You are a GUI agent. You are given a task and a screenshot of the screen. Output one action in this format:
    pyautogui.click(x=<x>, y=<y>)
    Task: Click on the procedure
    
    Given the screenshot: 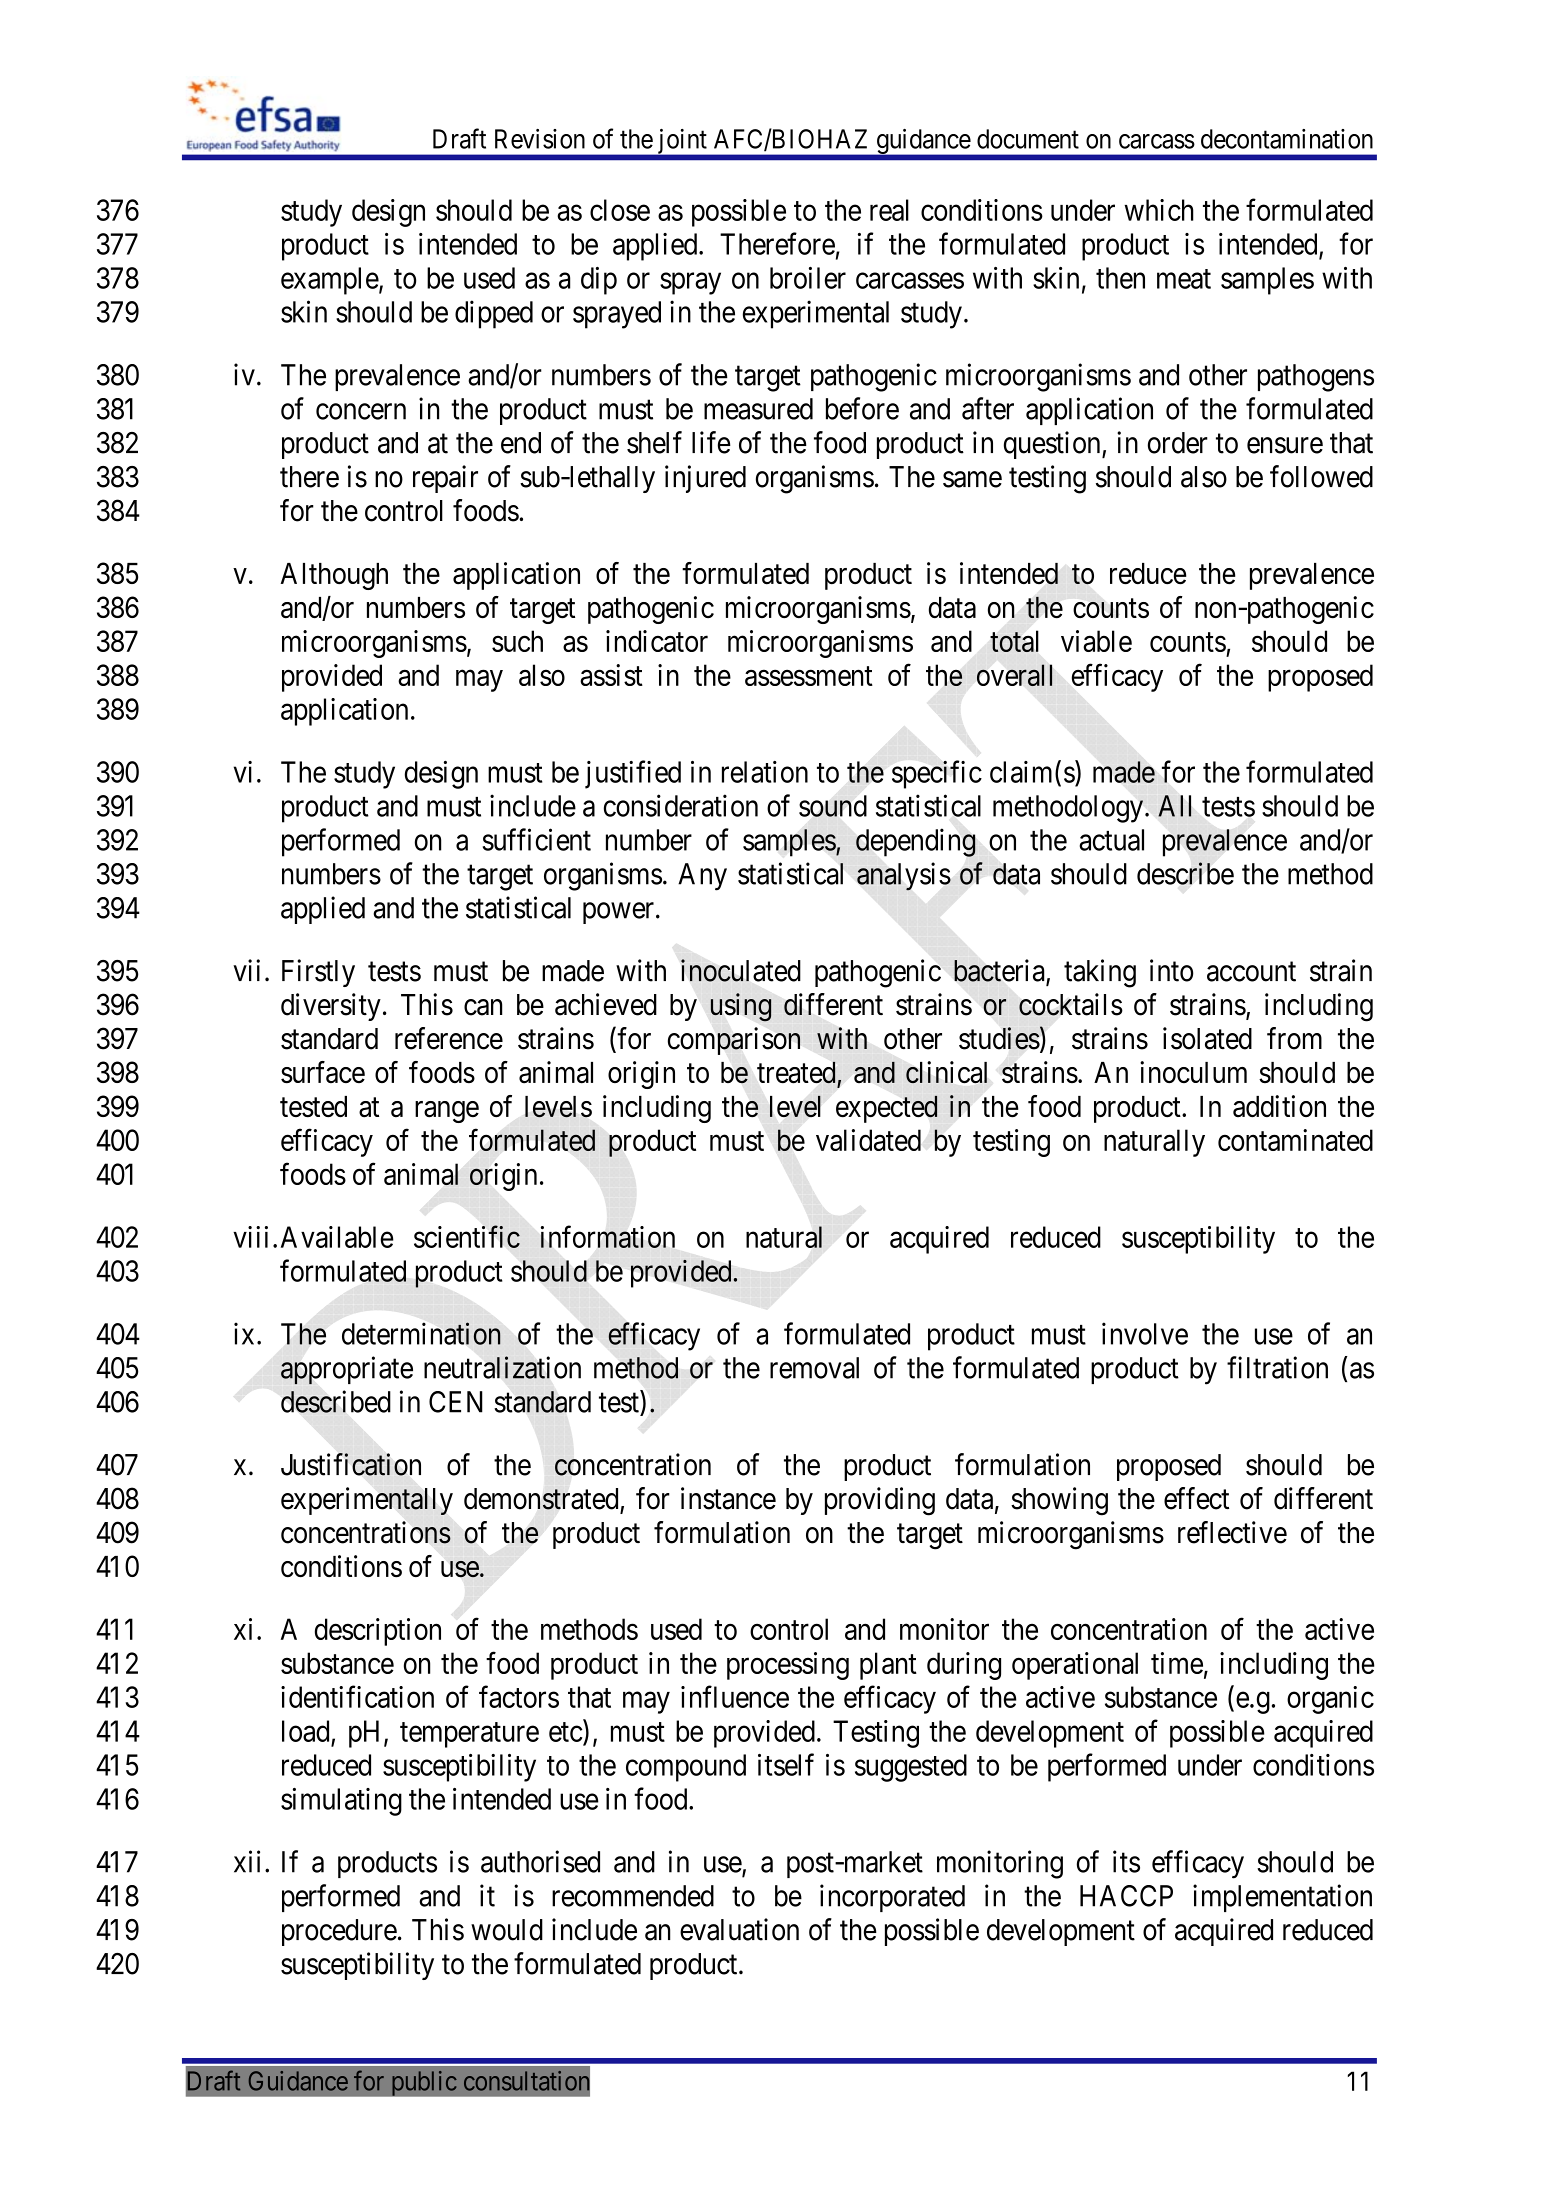 What is the action you would take?
    pyautogui.click(x=339, y=1932)
